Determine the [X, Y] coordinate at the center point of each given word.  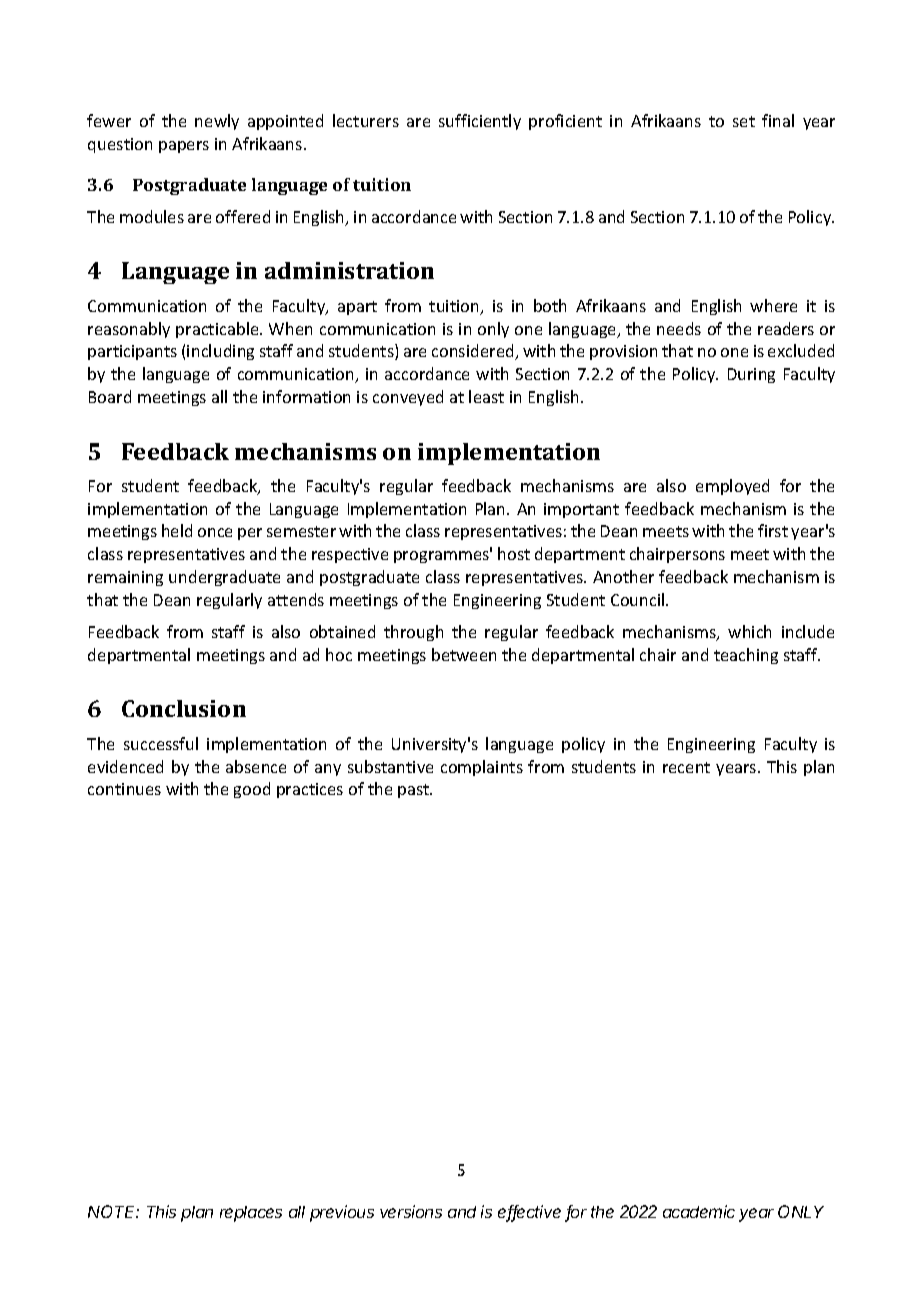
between [464, 654]
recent [686, 767]
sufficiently [480, 122]
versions [411, 1211]
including [220, 352]
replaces [251, 1214]
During [751, 375]
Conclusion [184, 708]
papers [184, 147]
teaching [746, 656]
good [252, 790]
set [744, 121]
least [486, 396]
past [415, 791]
